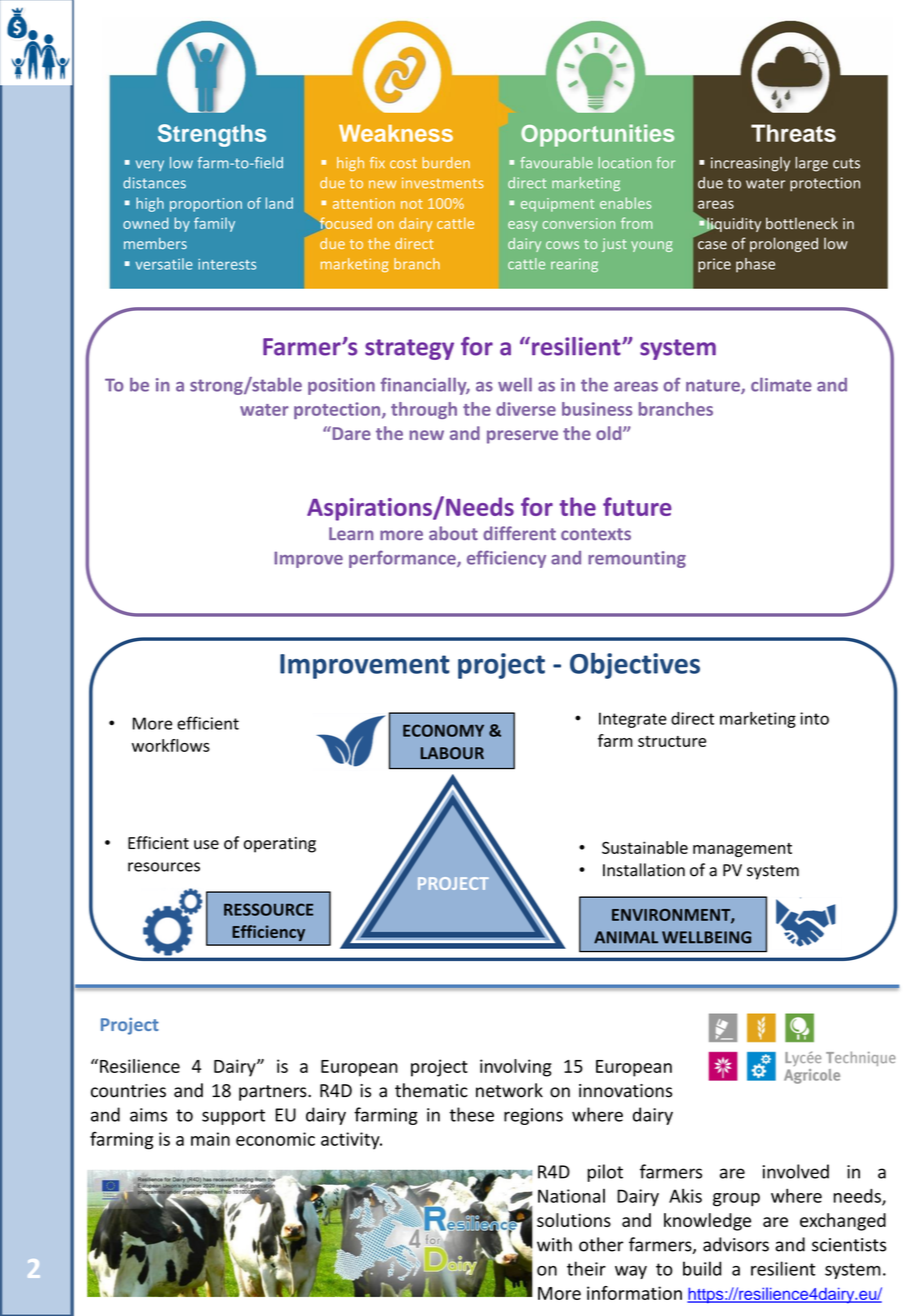  Describe the element at coordinates (443, 730) in the screenshot. I see `ECONOMY` at that location.
